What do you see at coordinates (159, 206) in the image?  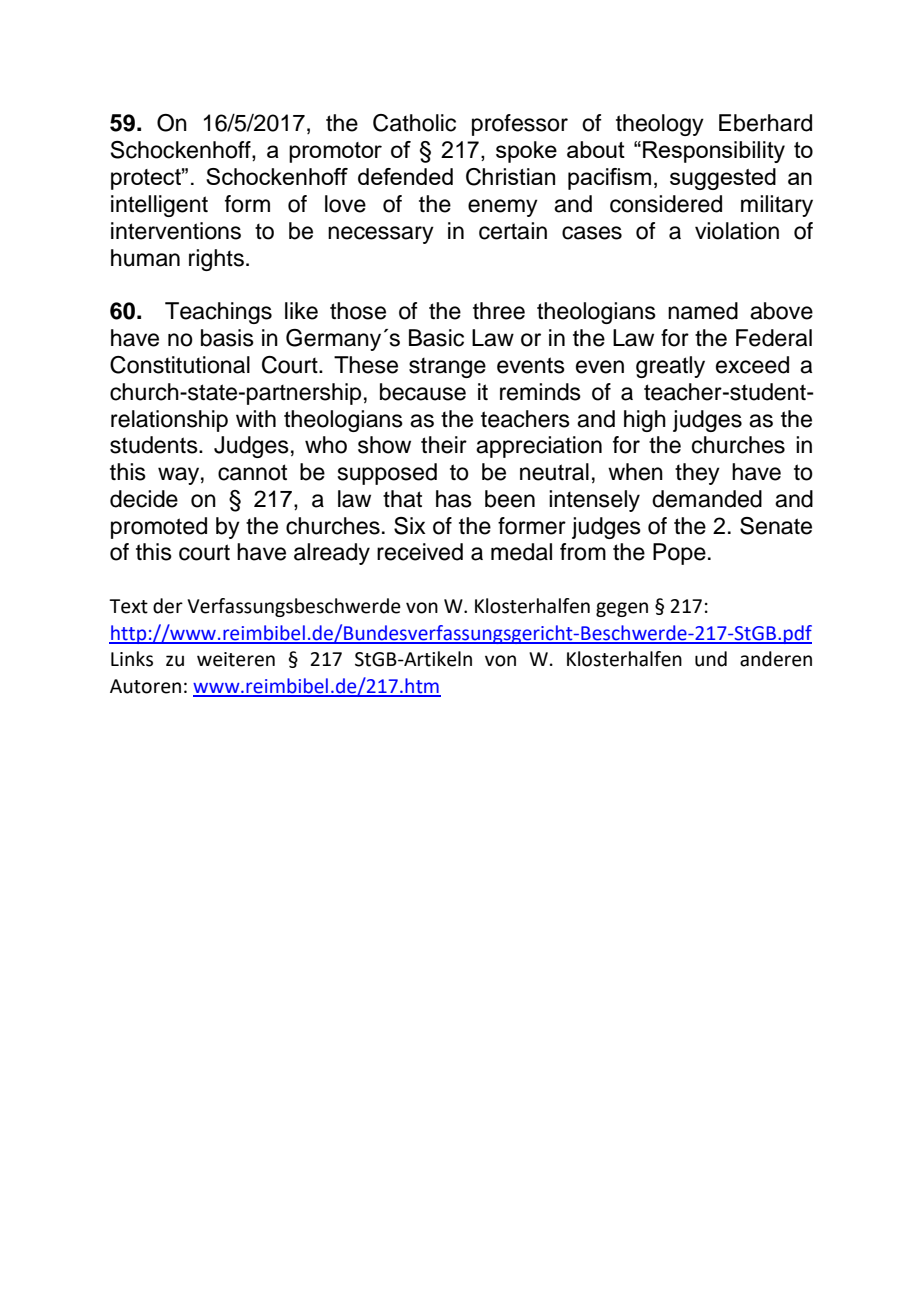 I see `intelligent` at bounding box center [159, 206].
